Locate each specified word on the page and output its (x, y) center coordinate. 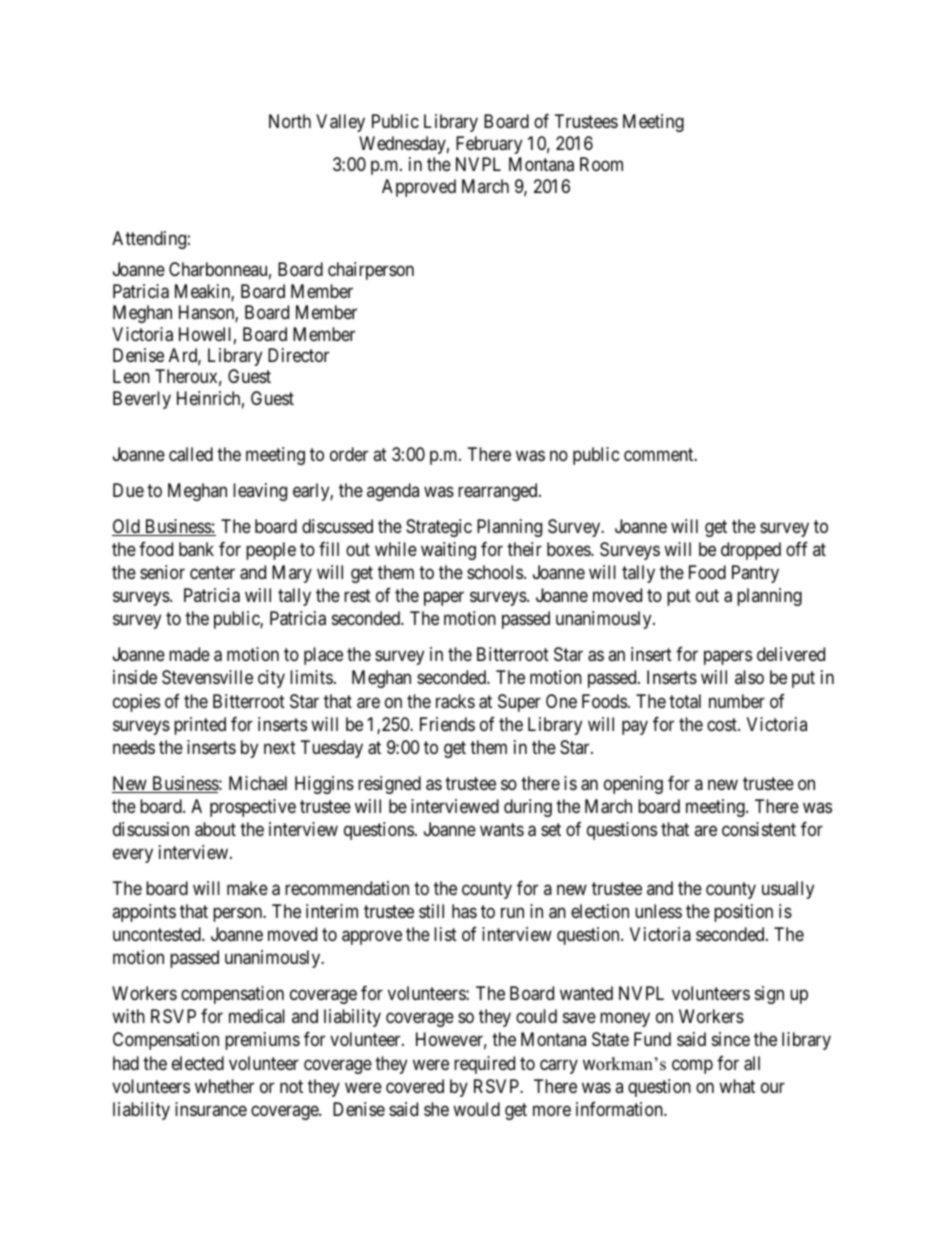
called (191, 454)
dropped (751, 551)
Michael (258, 783)
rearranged (499, 492)
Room (601, 164)
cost (723, 724)
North (290, 121)
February (489, 145)
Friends (447, 724)
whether (224, 1086)
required (484, 1065)
